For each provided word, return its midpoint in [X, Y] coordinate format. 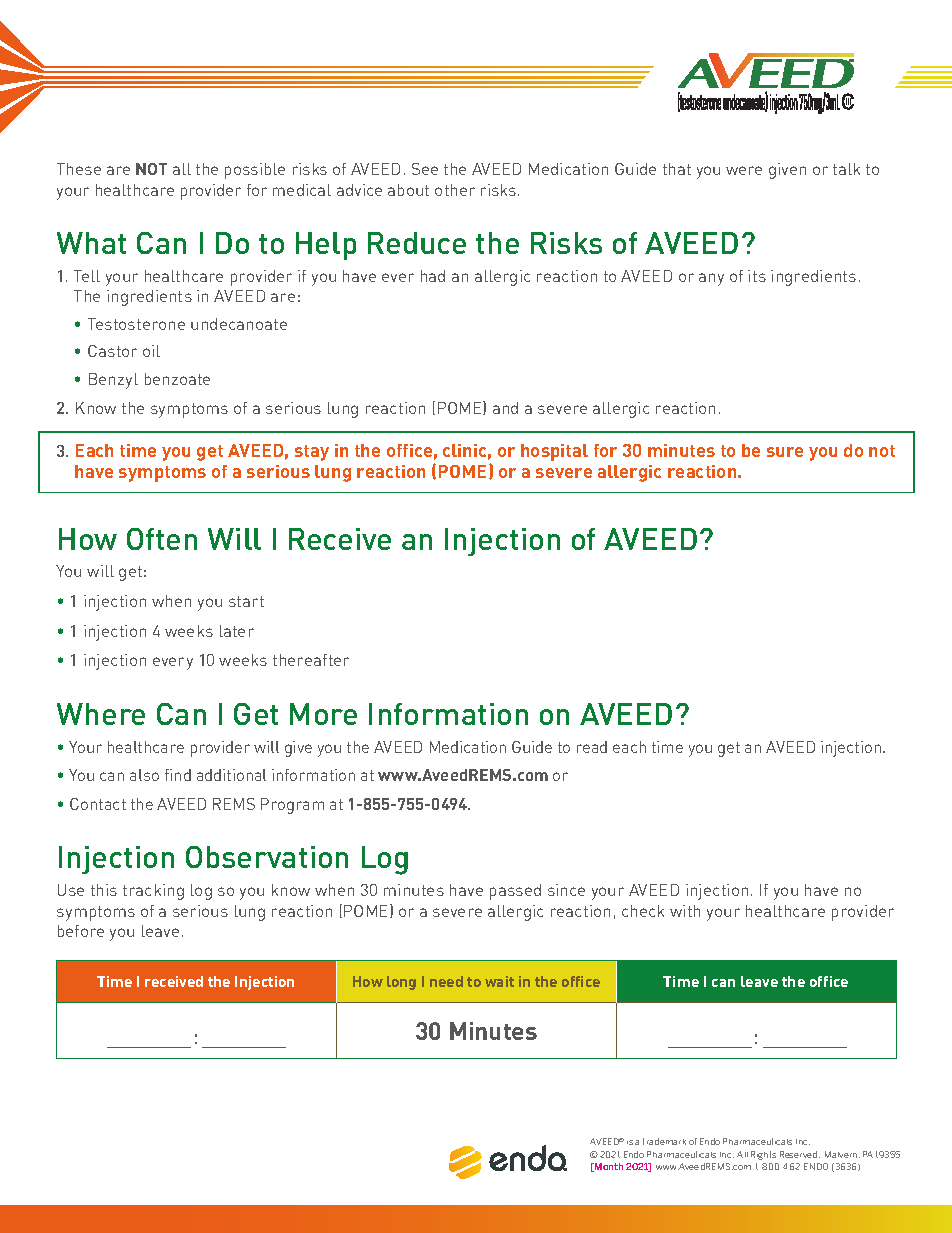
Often [162, 539]
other [455, 190]
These [79, 169]
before [81, 931]
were [744, 170]
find [178, 775]
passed [515, 892]
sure [785, 452]
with [685, 911]
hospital [554, 452]
